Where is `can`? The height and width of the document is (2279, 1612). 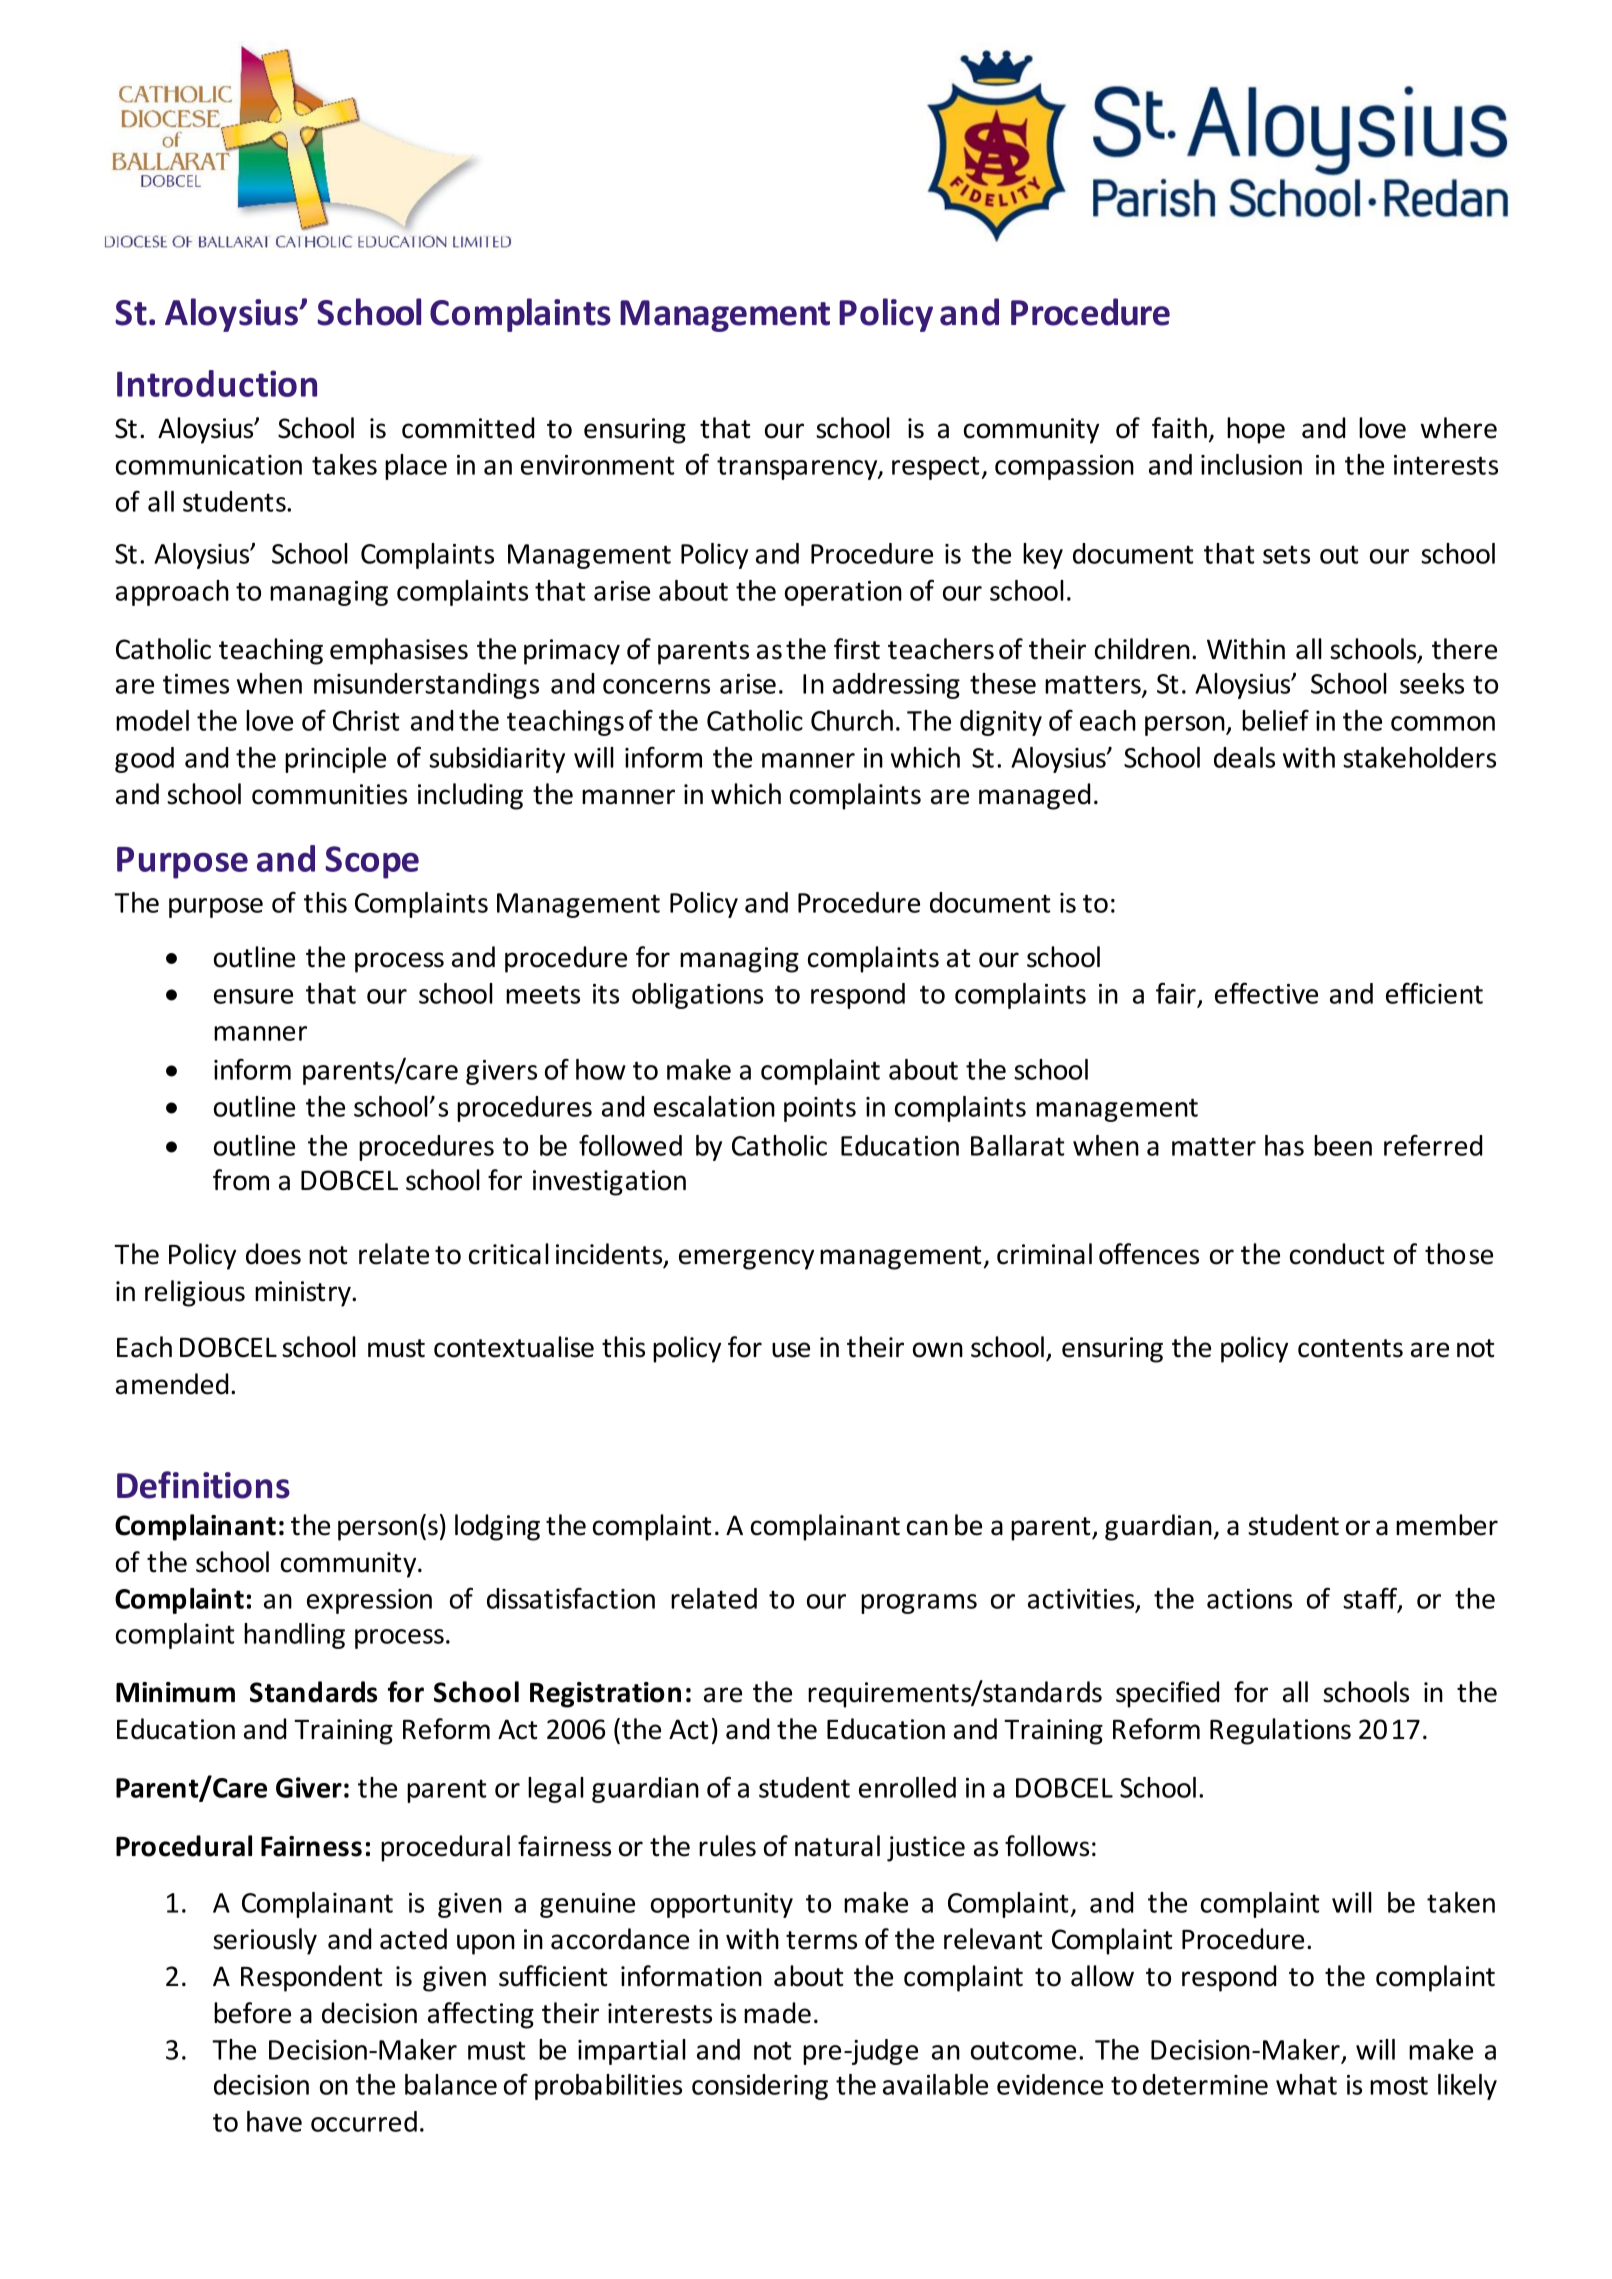
can is located at coordinates (927, 1528).
